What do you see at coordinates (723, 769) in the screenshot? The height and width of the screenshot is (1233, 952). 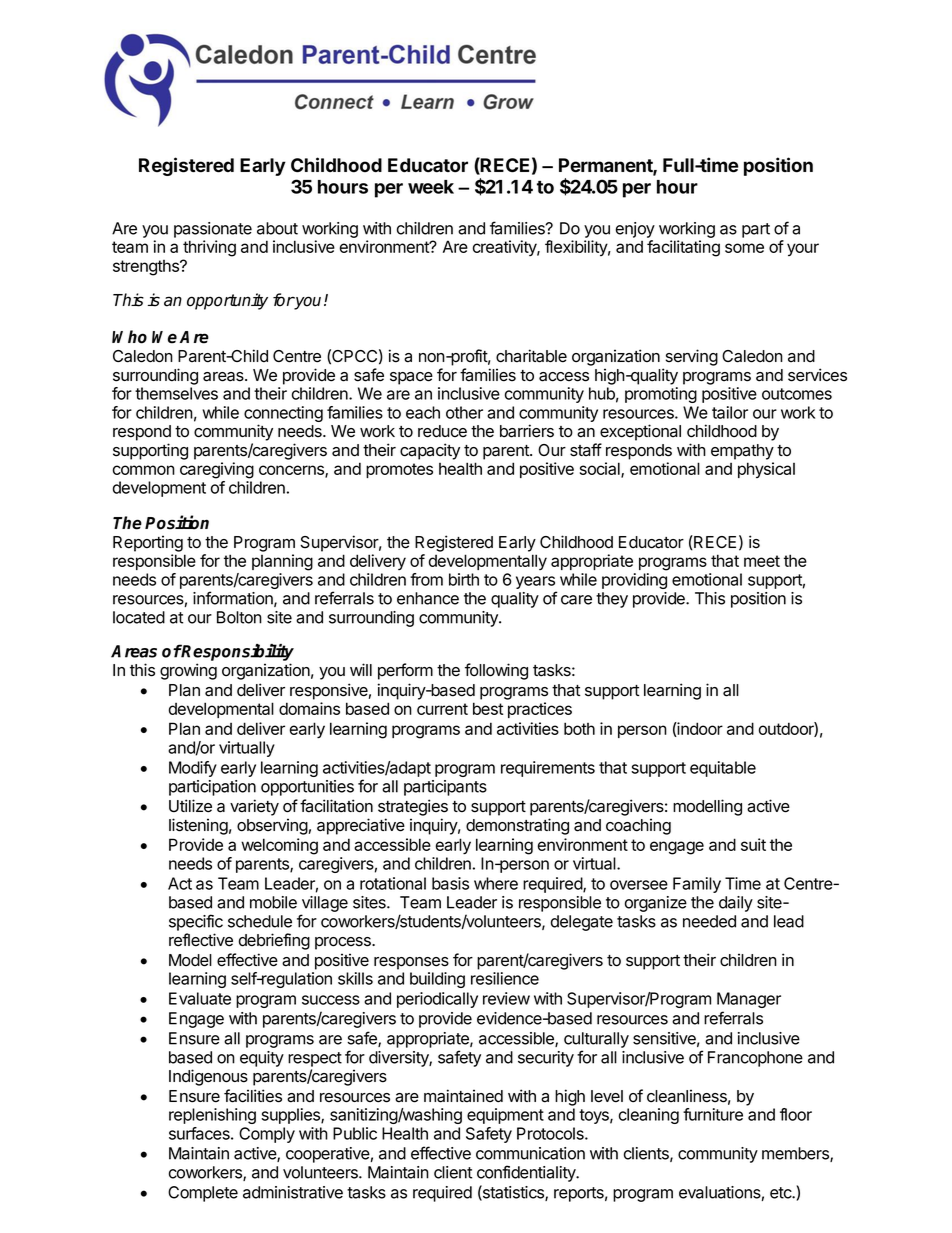 I see `equitable` at bounding box center [723, 769].
